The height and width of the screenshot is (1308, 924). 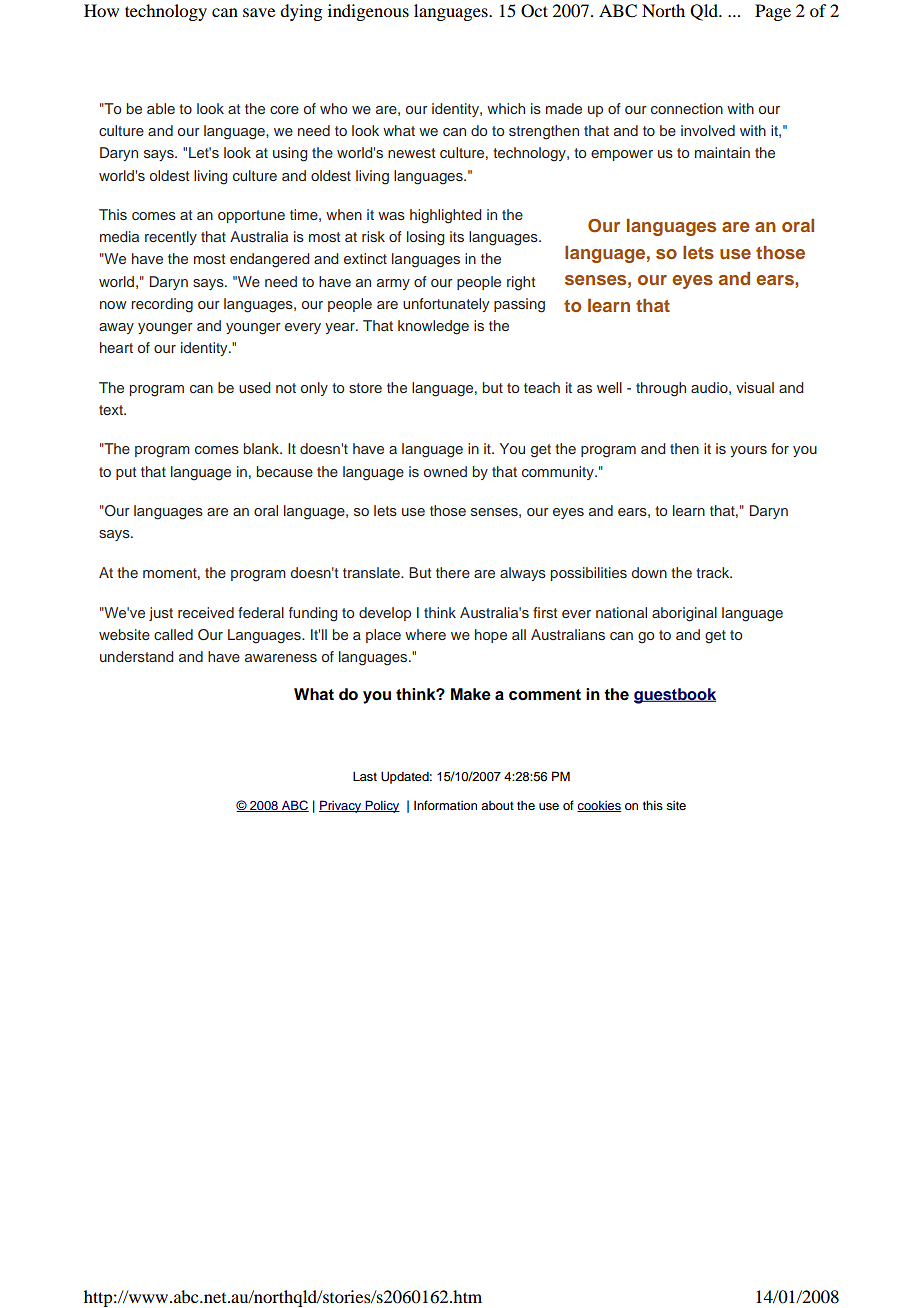 What do you see at coordinates (446, 305) in the screenshot?
I see `unfortunately` at bounding box center [446, 305].
